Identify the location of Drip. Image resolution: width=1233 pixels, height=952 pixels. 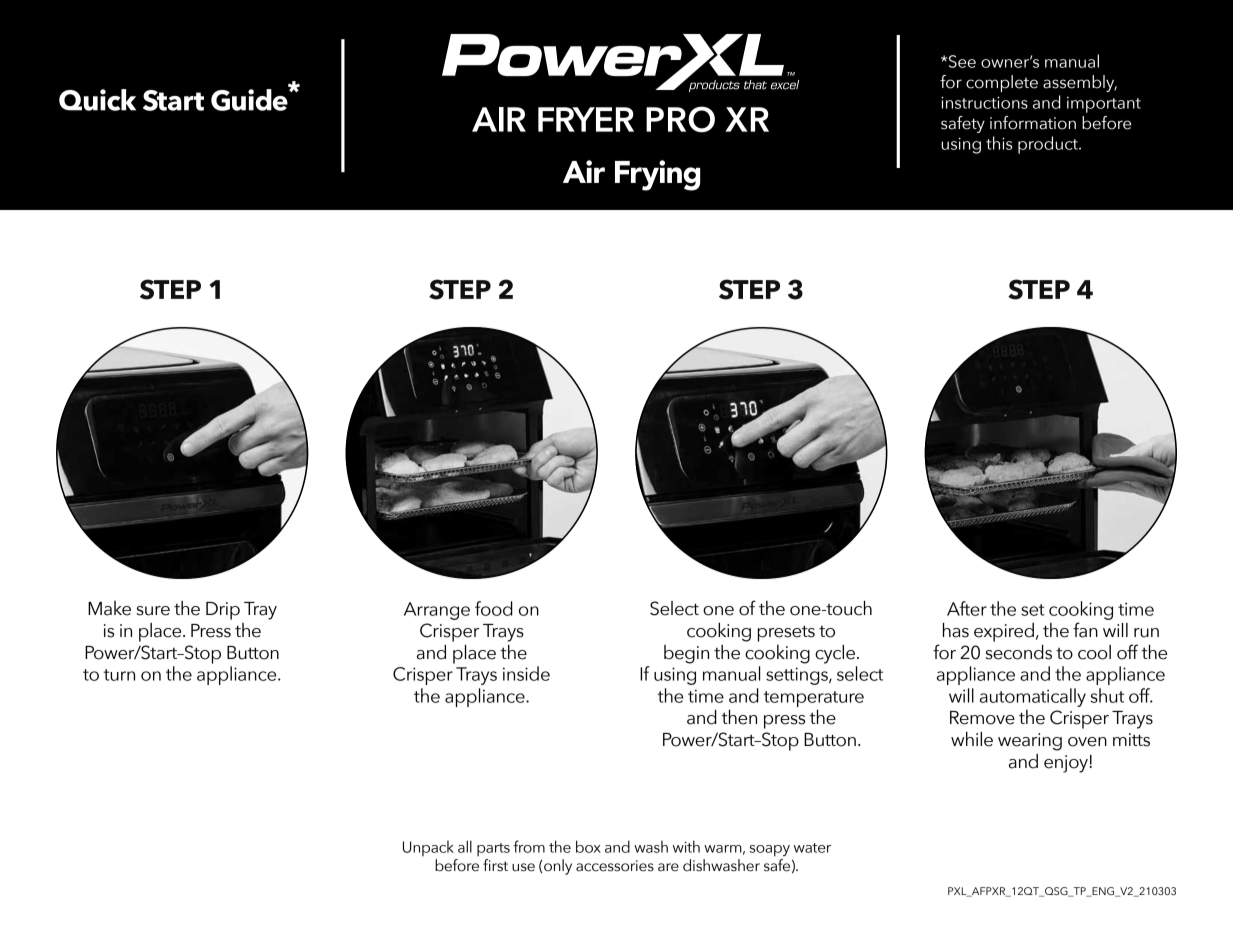
(223, 611).
